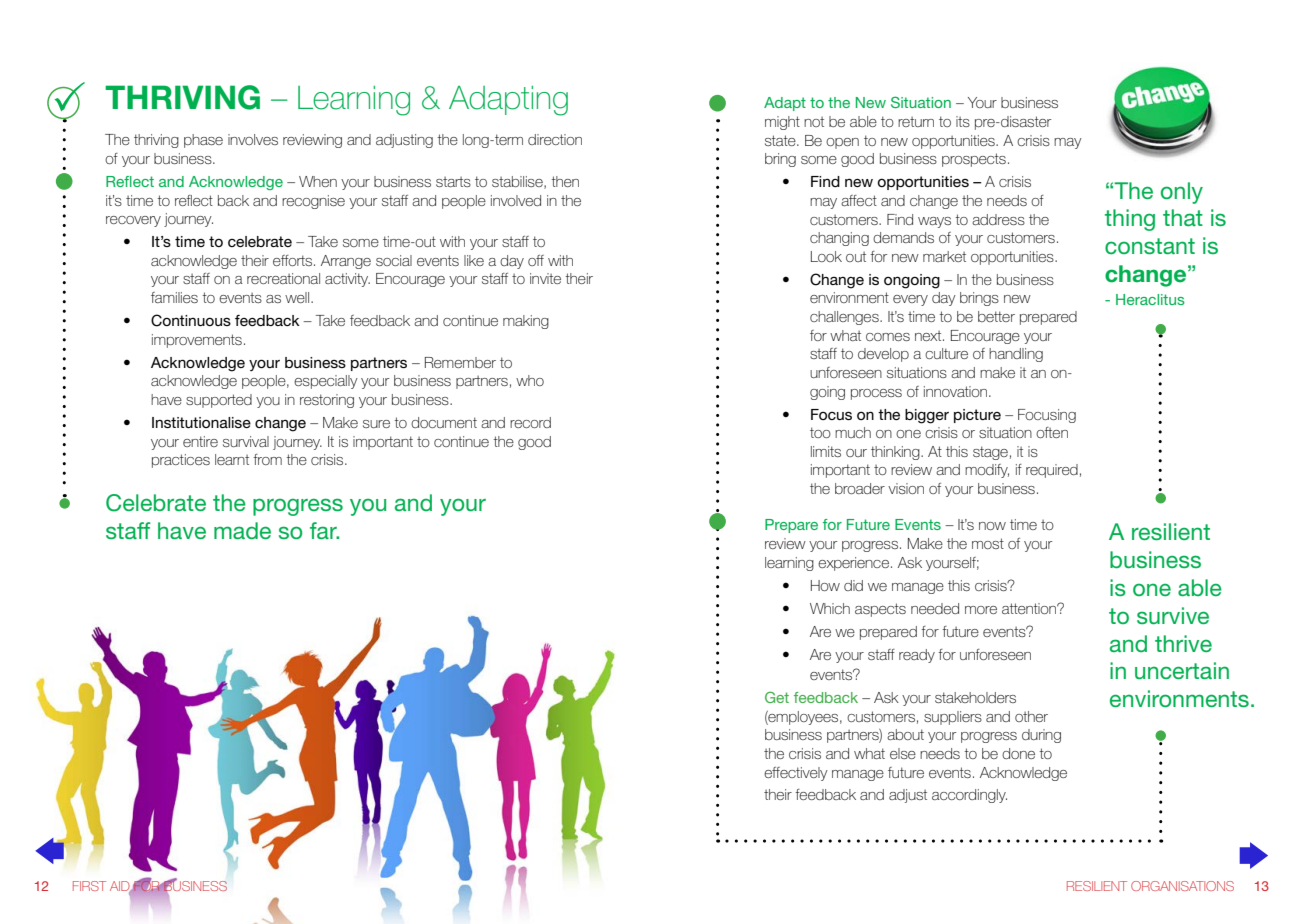  Describe the element at coordinates (555, 139) in the screenshot. I see `direction` at that location.
